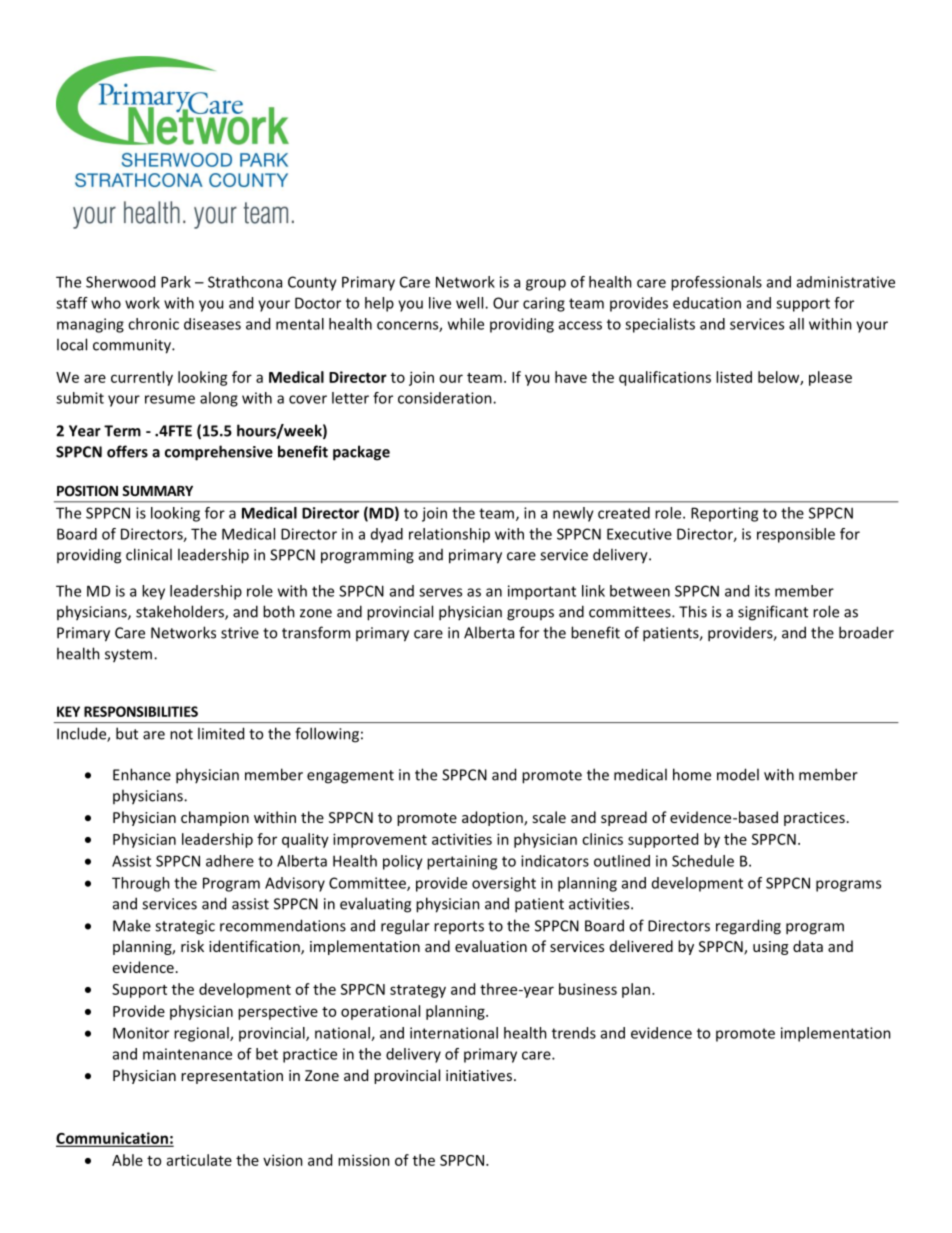  Describe the element at coordinates (153, 324) in the page. I see `chronic` at that location.
